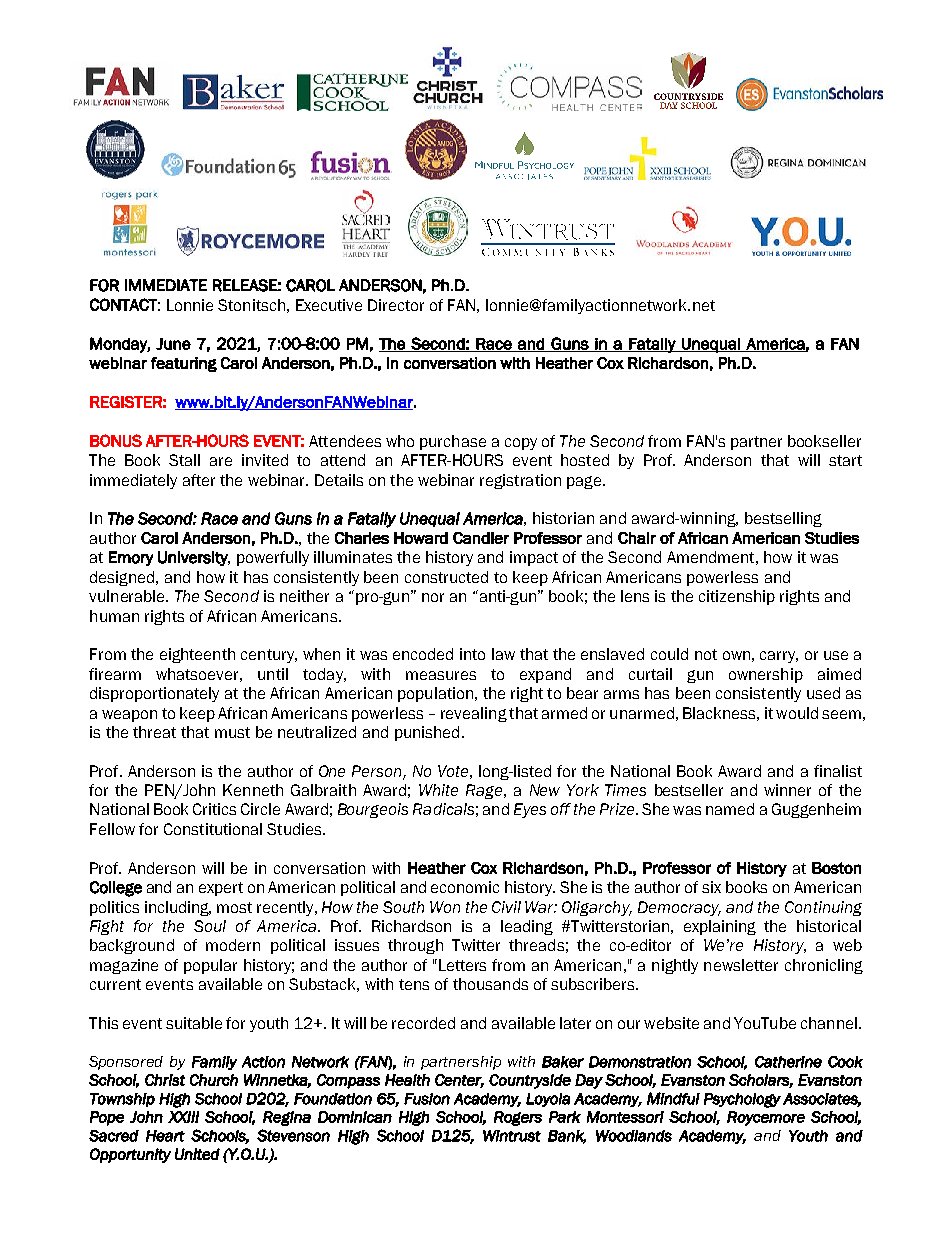 The width and height of the screenshot is (952, 1233). I want to click on would, so click(797, 713).
